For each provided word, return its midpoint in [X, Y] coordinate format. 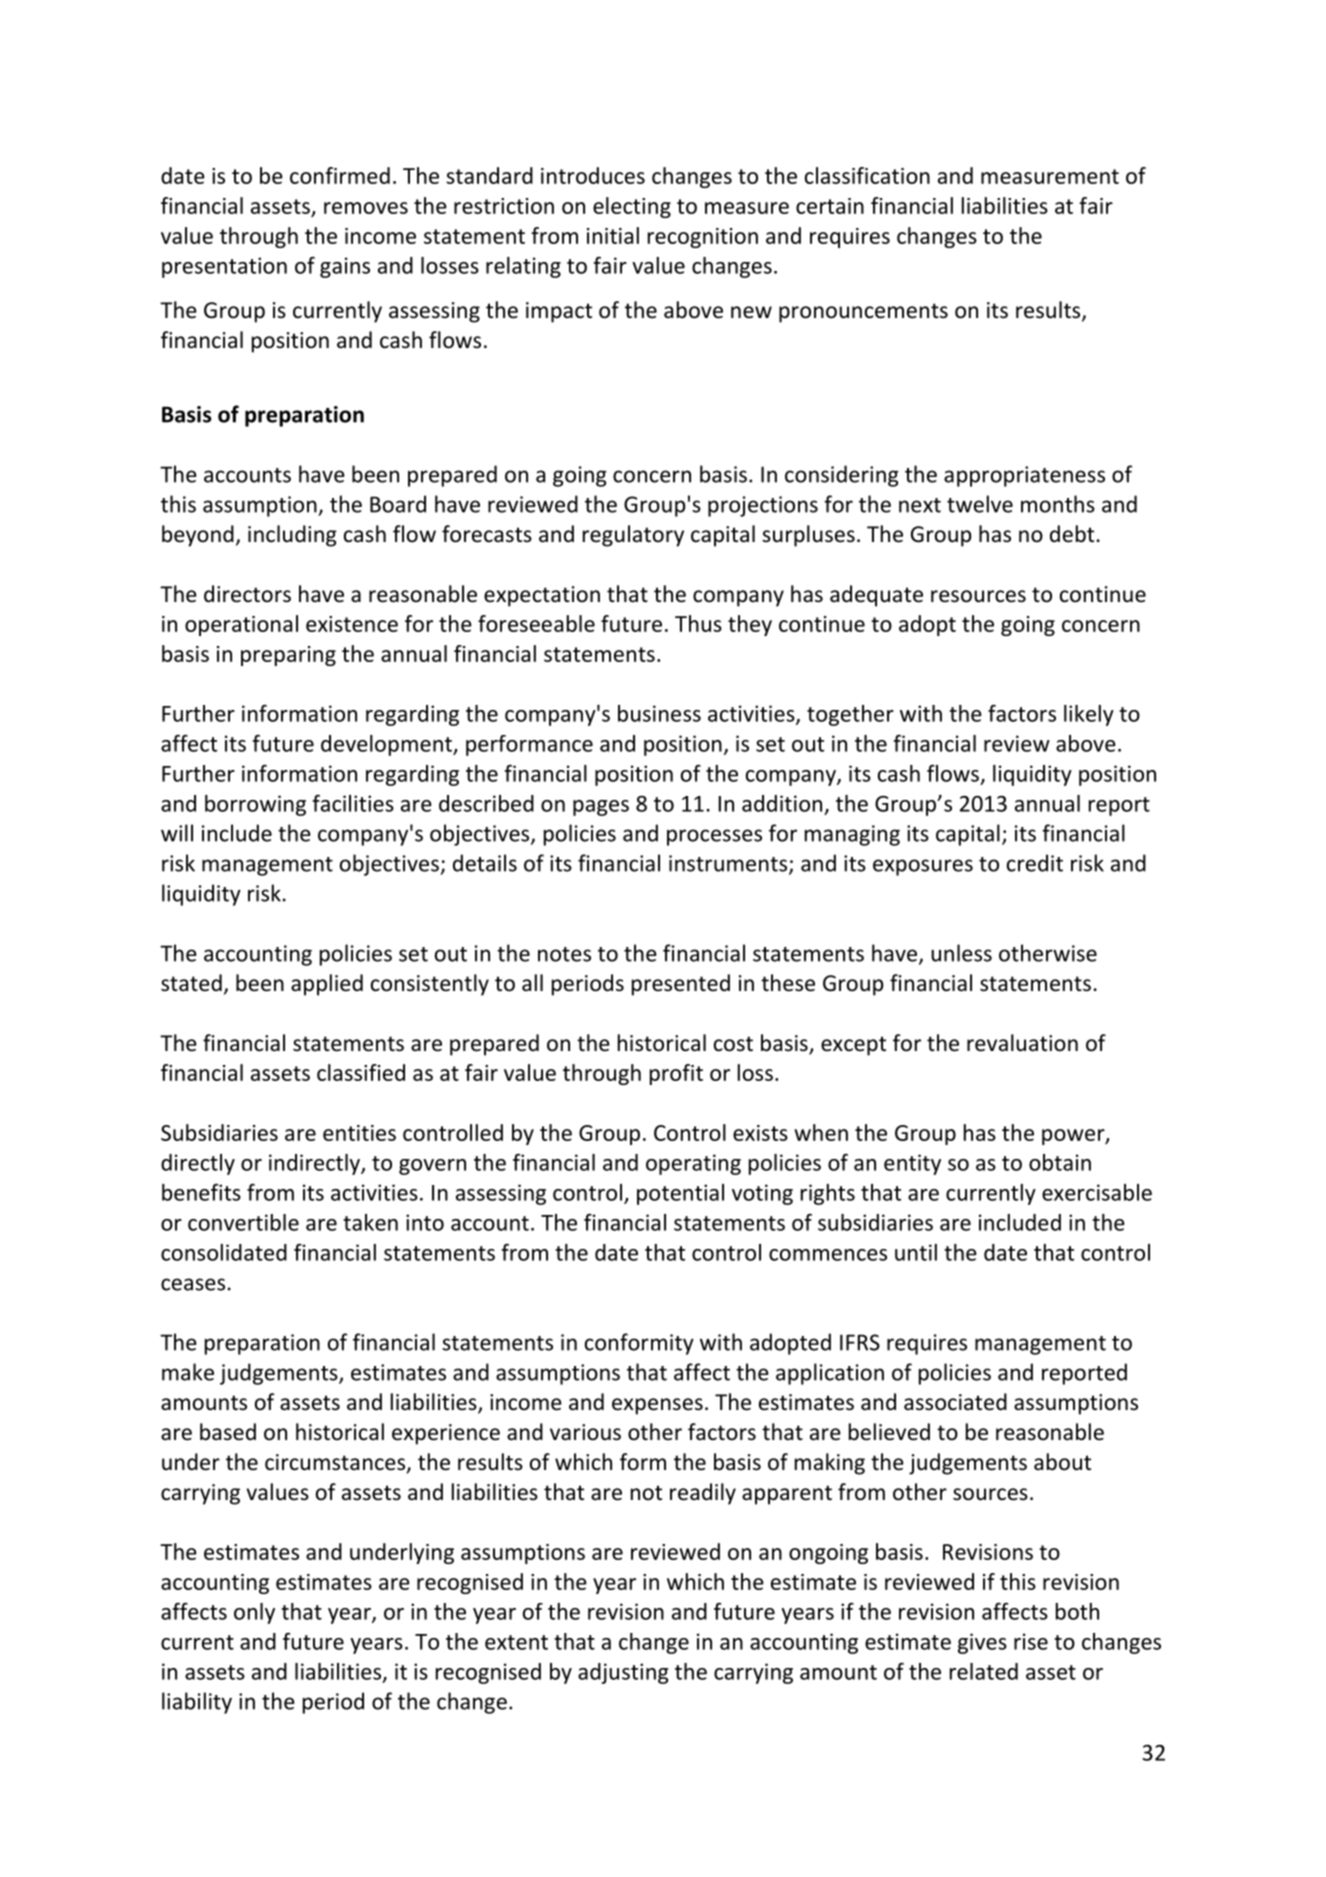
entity [912, 1164]
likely [1089, 715]
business [659, 713]
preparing [288, 656]
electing [632, 207]
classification [867, 175]
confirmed [340, 175]
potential [680, 1194]
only [254, 1613]
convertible [243, 1222]
